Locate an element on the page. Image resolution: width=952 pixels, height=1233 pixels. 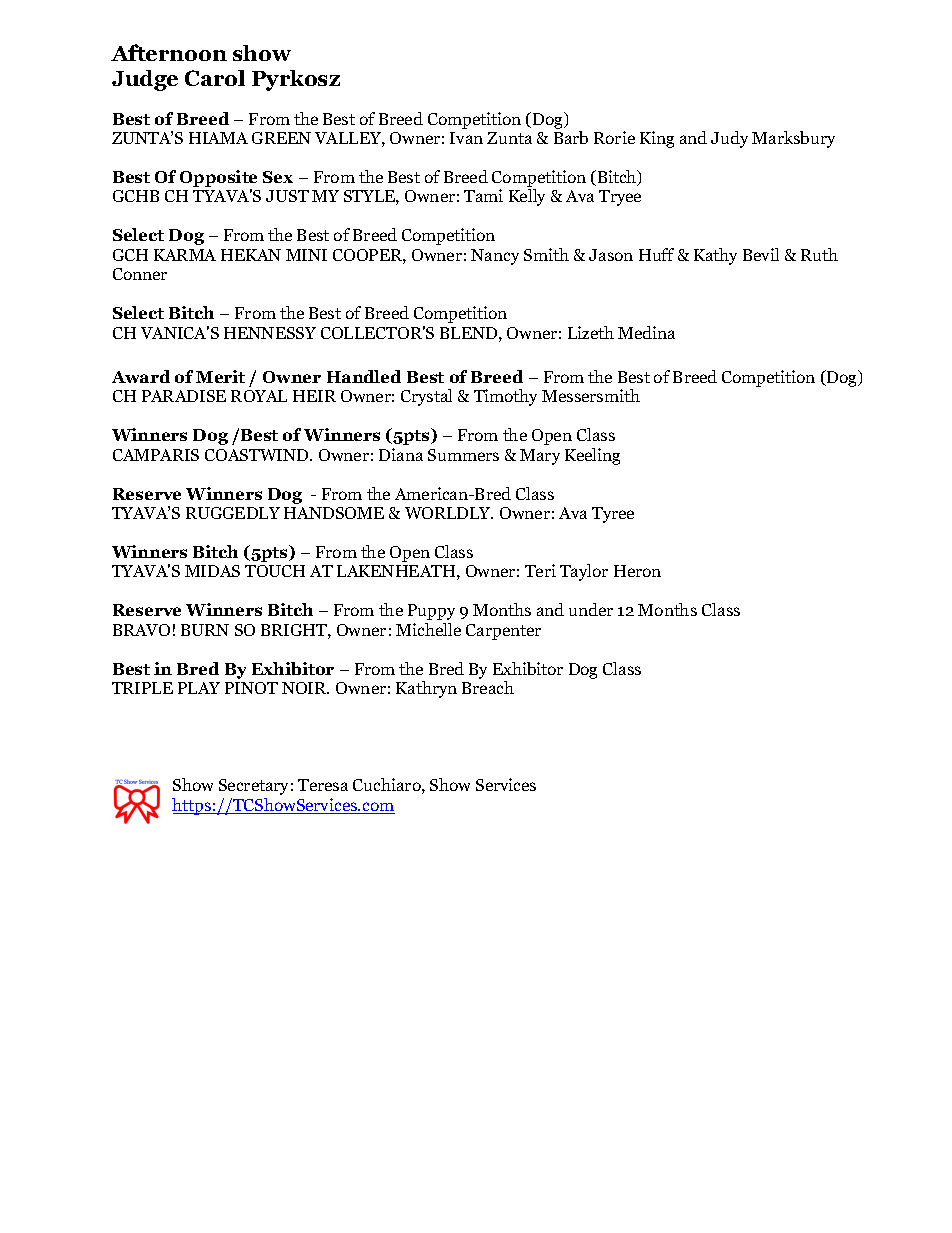
Carol is located at coordinates (215, 78).
